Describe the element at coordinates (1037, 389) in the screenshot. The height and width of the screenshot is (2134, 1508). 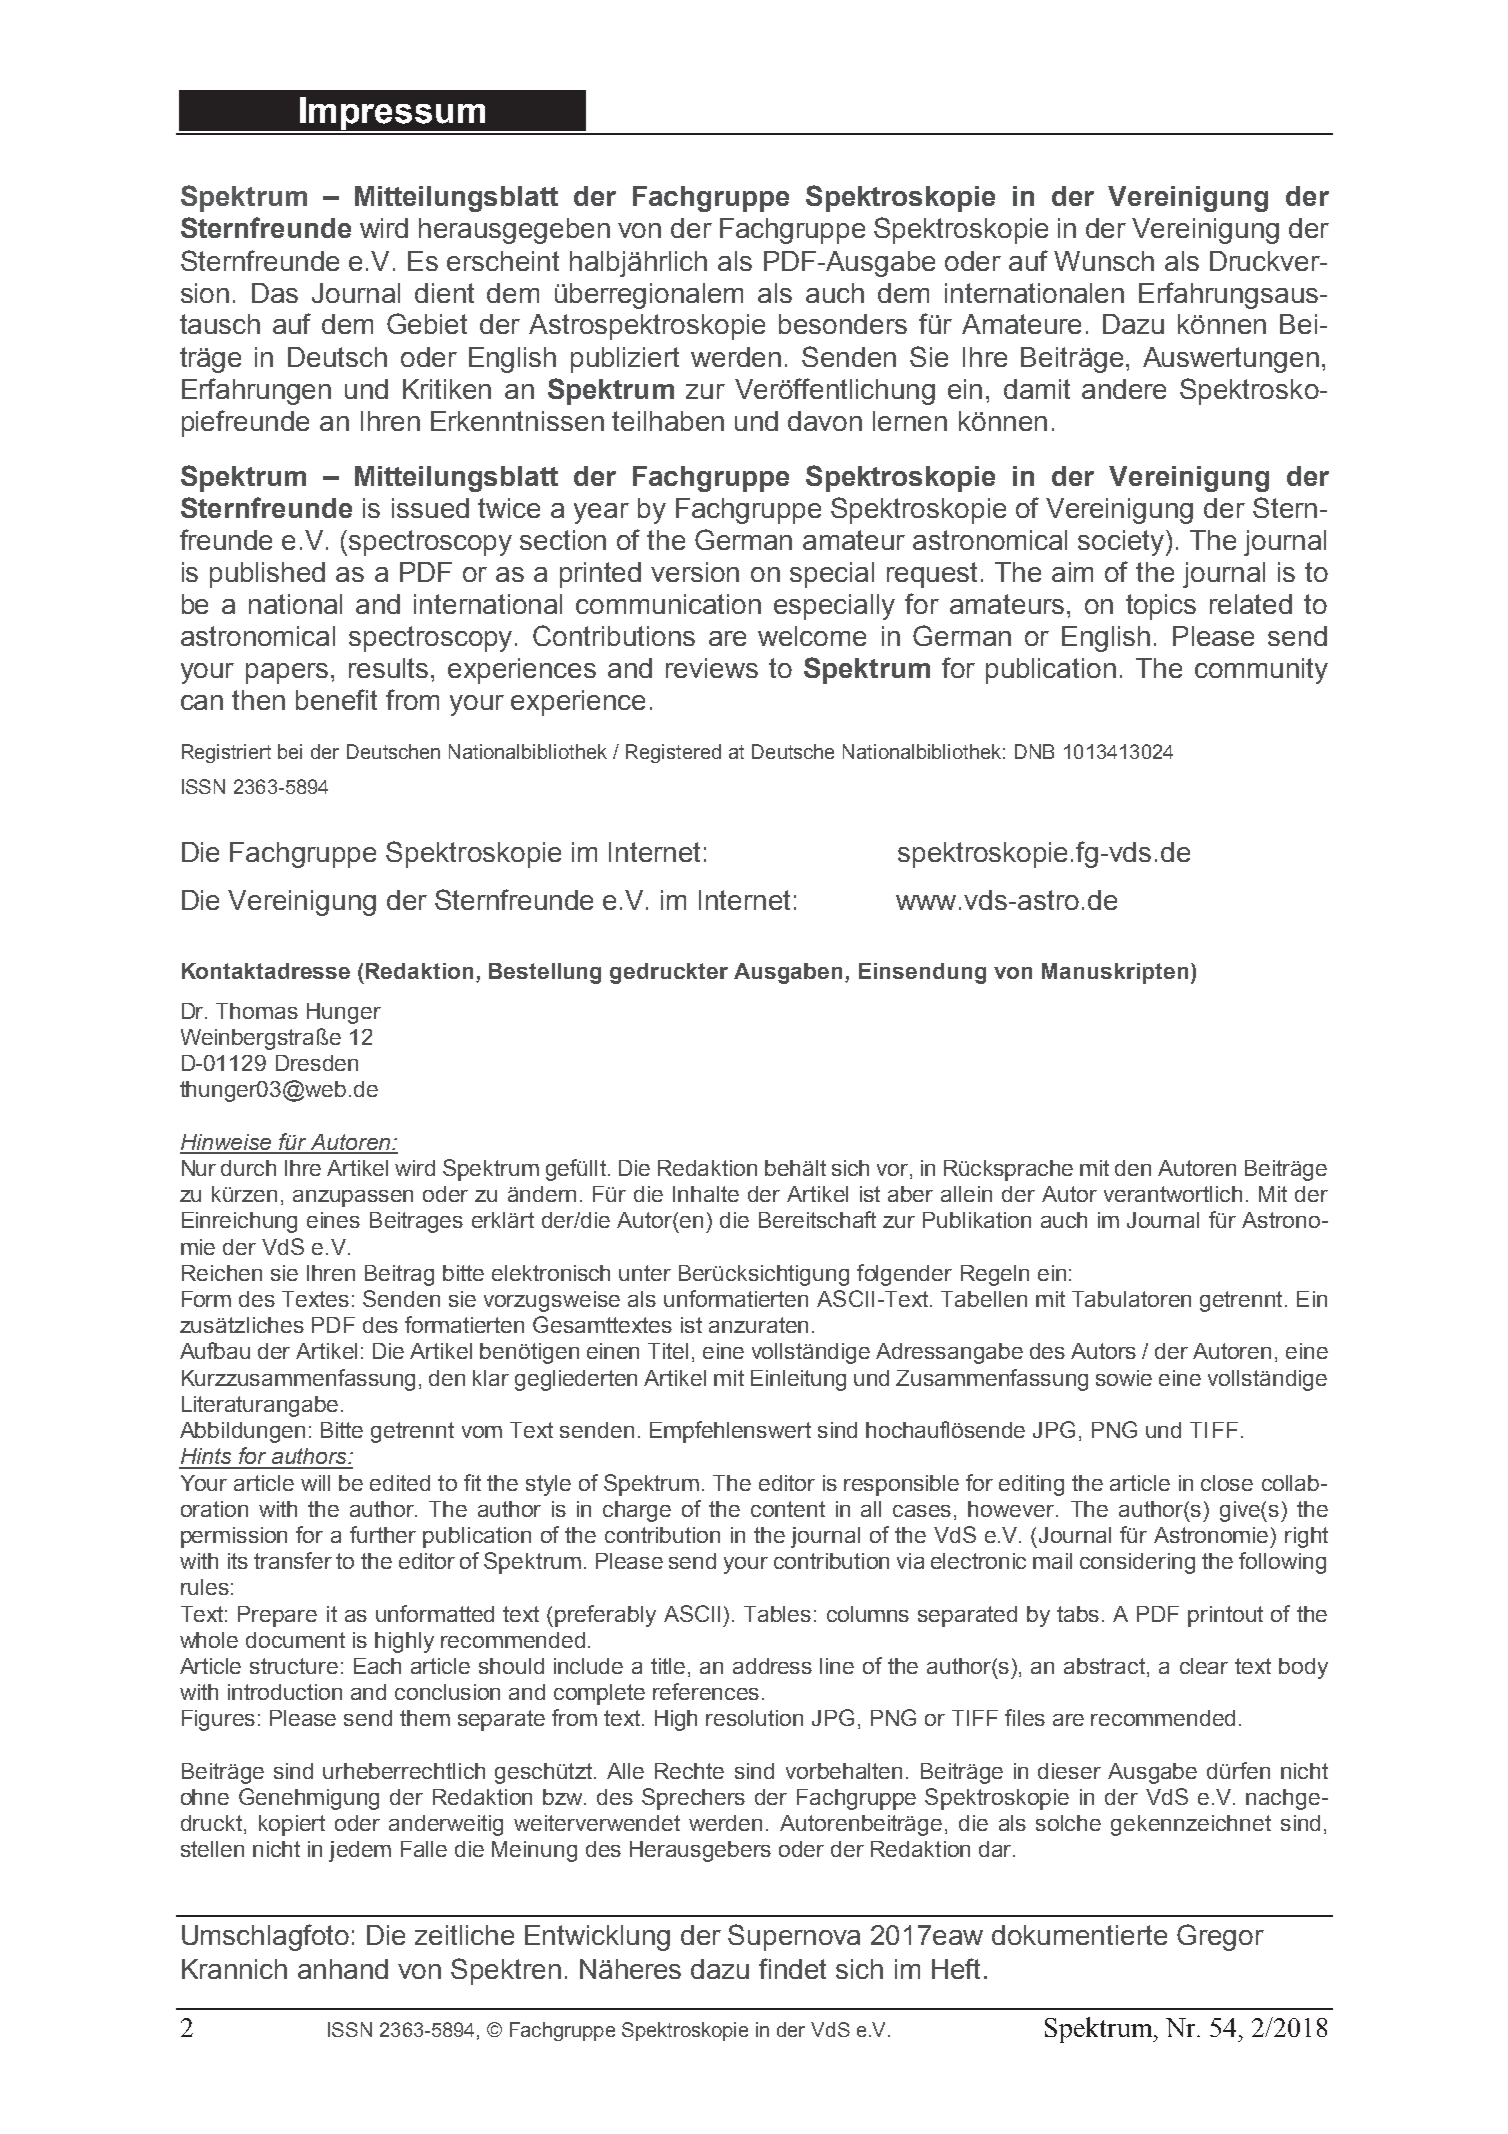
I see `damit` at that location.
